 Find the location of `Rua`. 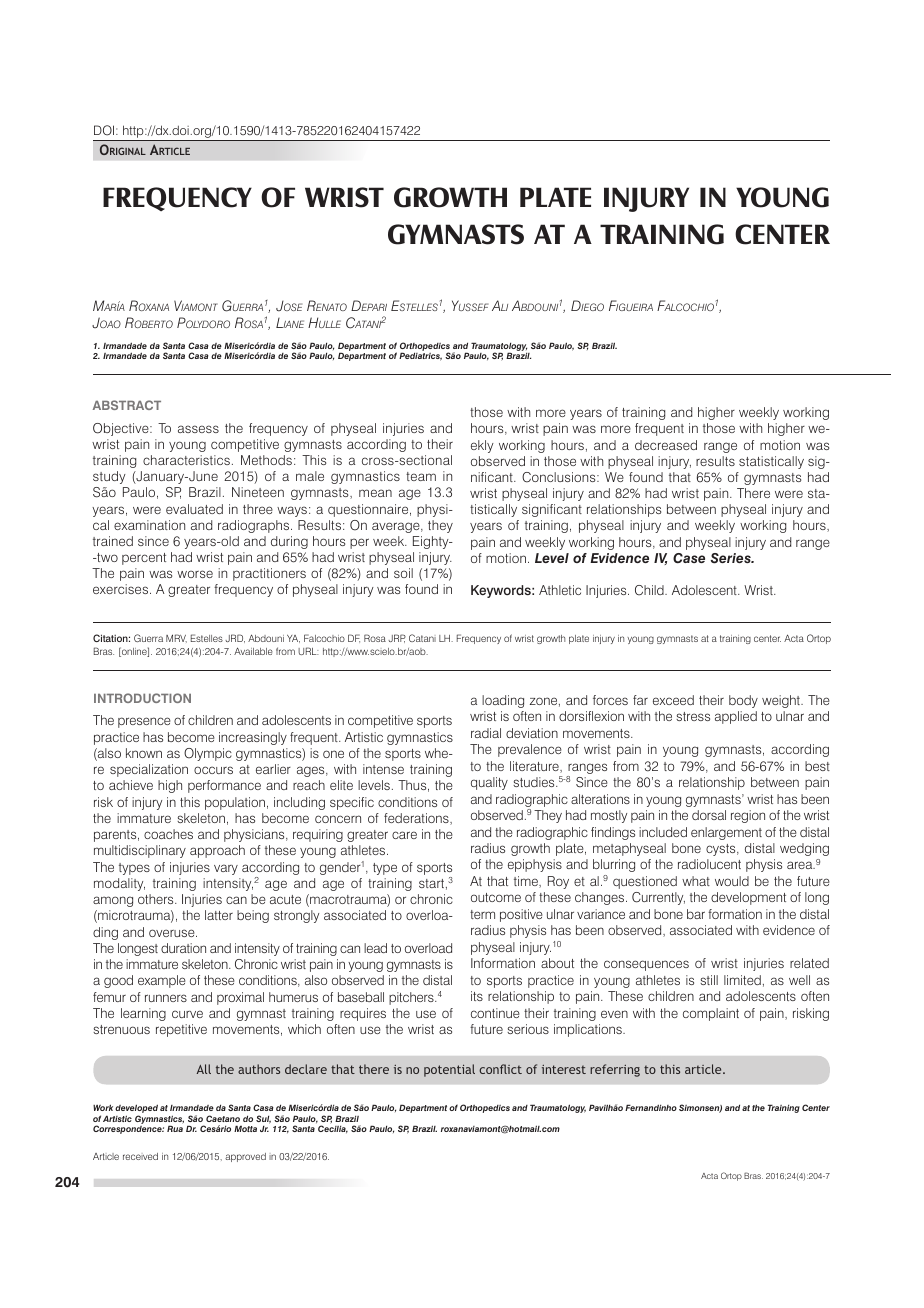

Rua is located at coordinates (175, 1128).
